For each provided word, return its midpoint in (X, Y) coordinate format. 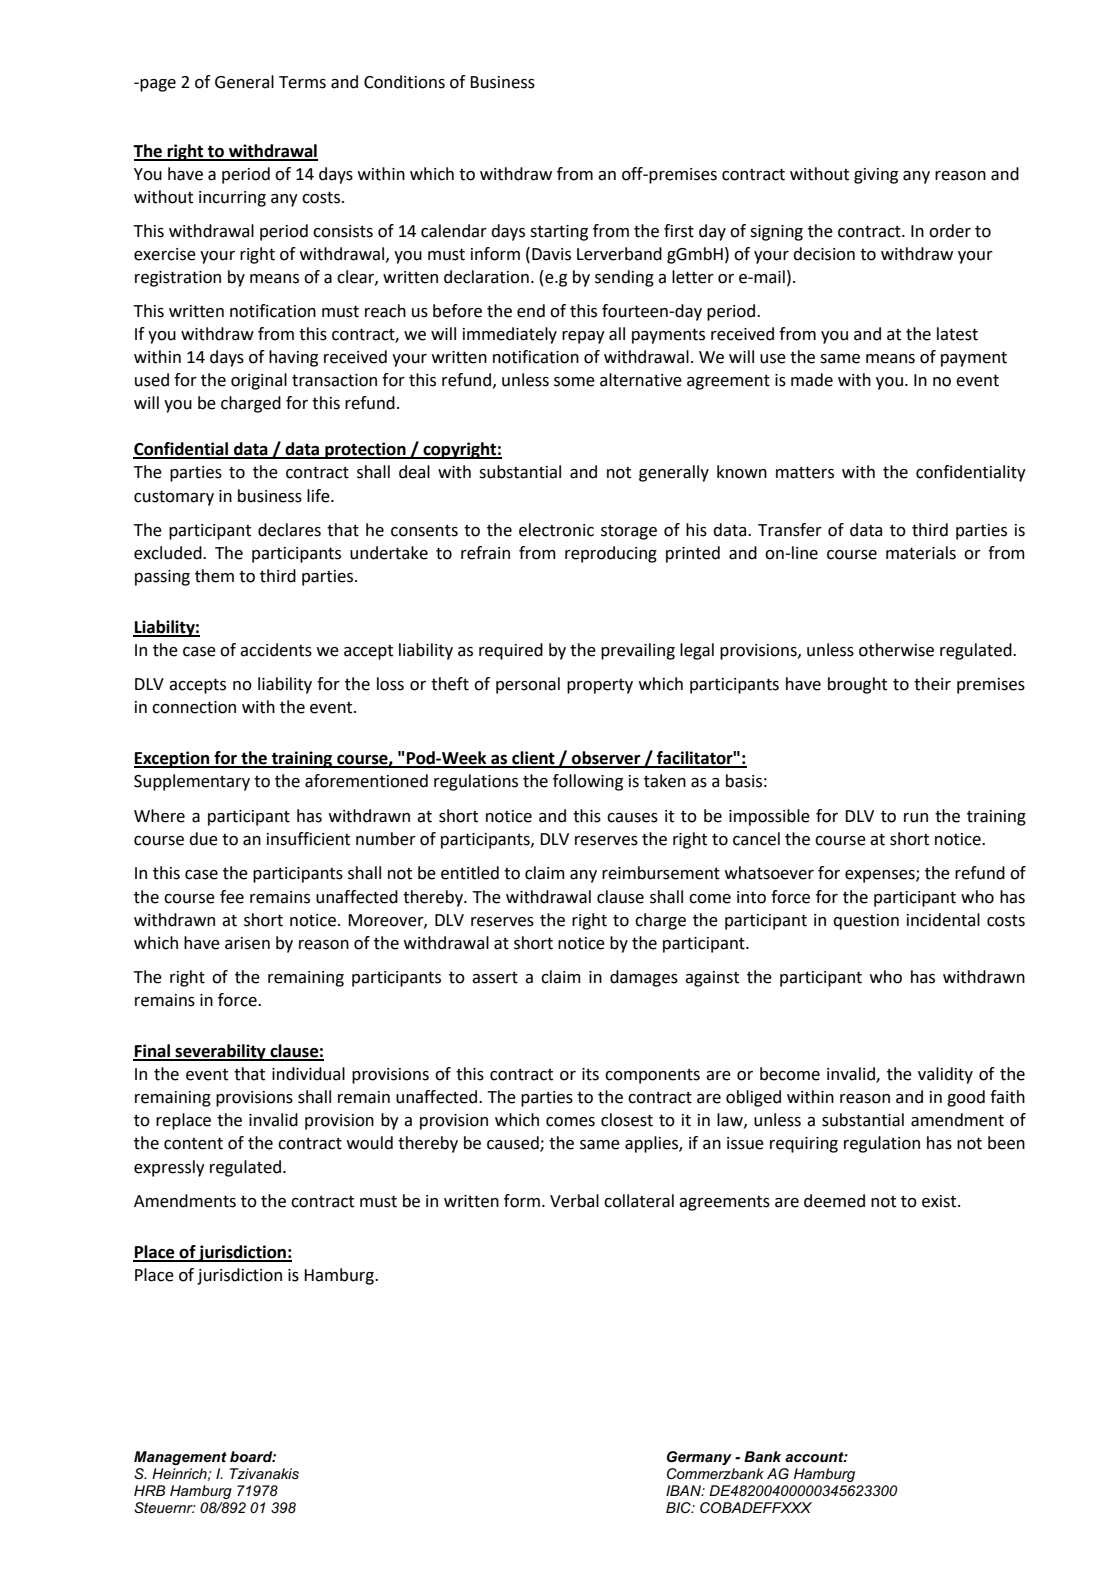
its (590, 1074)
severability (220, 1052)
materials (921, 553)
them (214, 576)
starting (559, 233)
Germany (699, 1458)
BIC (679, 1507)
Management (180, 1458)
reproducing (611, 554)
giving (876, 176)
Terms (302, 82)
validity (945, 1075)
